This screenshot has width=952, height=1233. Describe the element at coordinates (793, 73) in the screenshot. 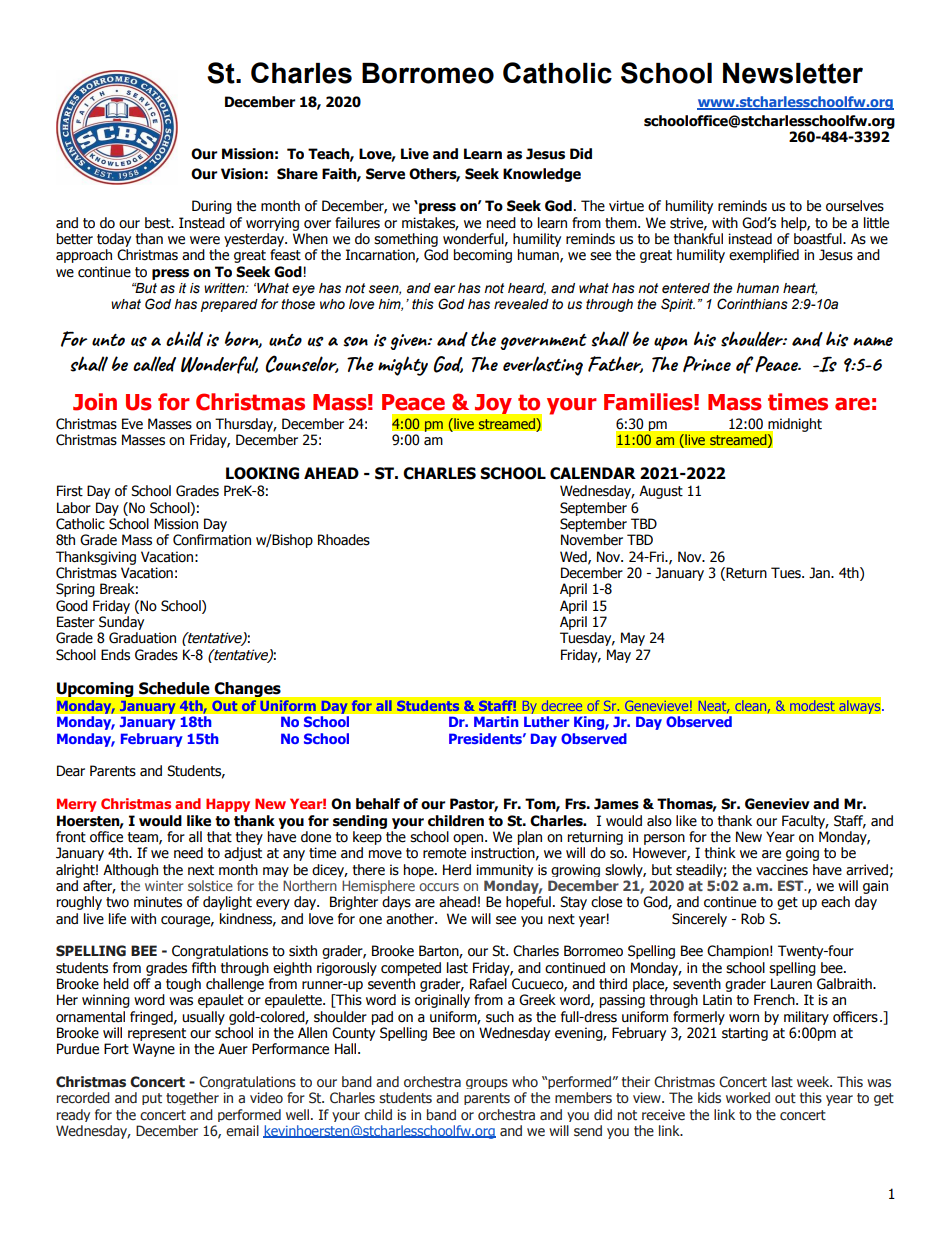

I see `Newsletter` at that location.
